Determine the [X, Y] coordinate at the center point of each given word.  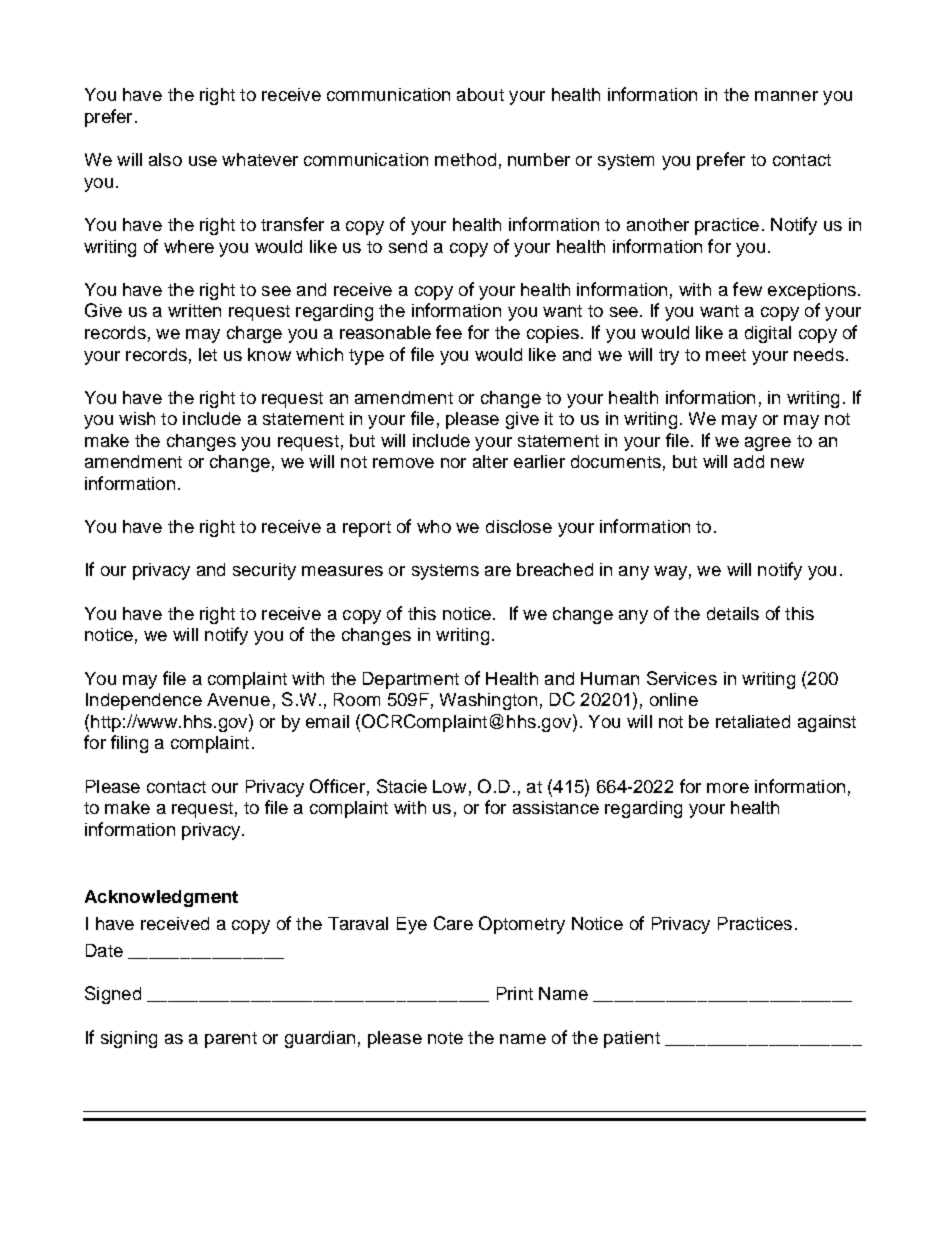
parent [231, 1040]
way [670, 573]
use [203, 161]
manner [786, 96]
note [445, 1038]
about [480, 94]
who [434, 526]
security [264, 571]
